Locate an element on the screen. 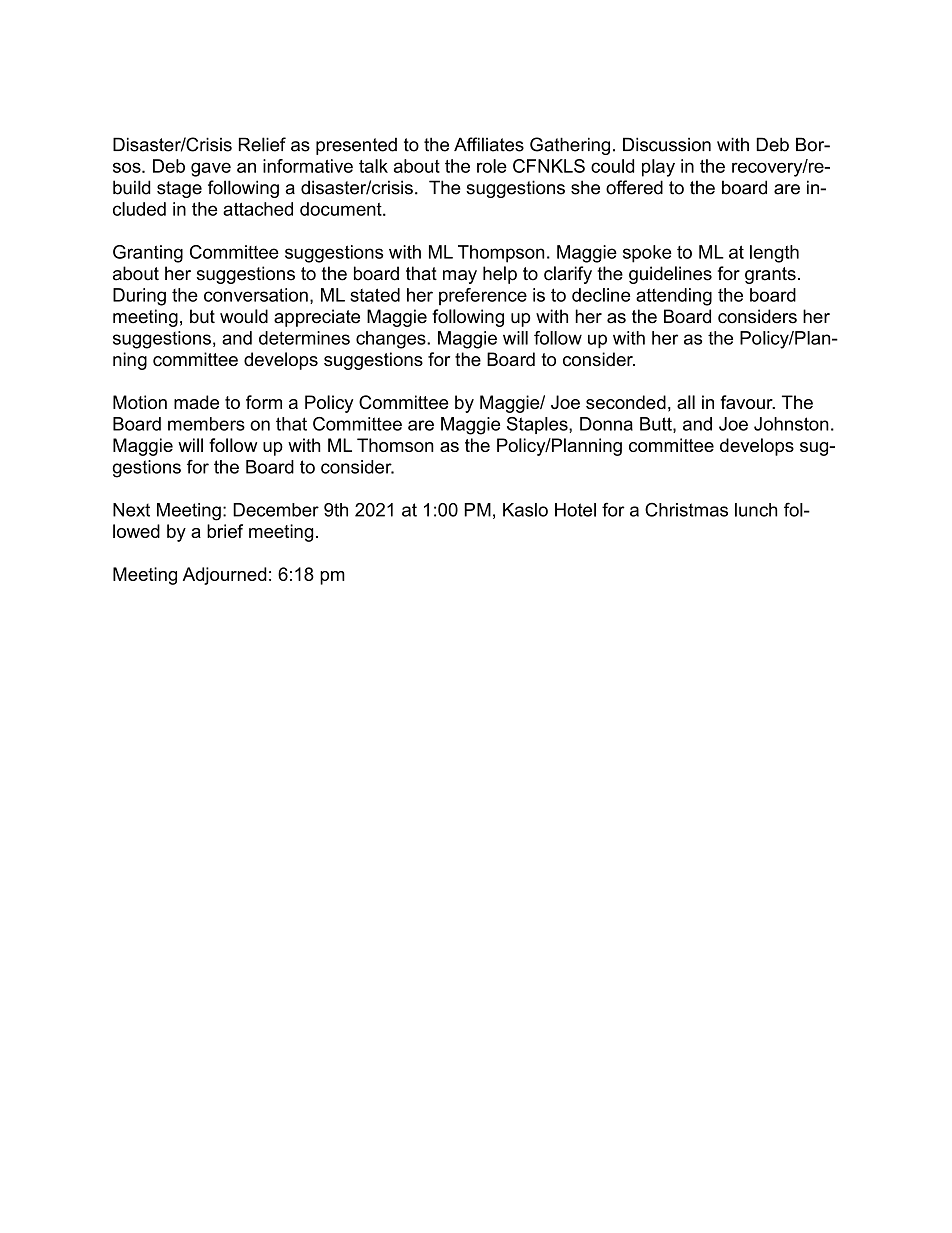  Christmas is located at coordinates (686, 510).
